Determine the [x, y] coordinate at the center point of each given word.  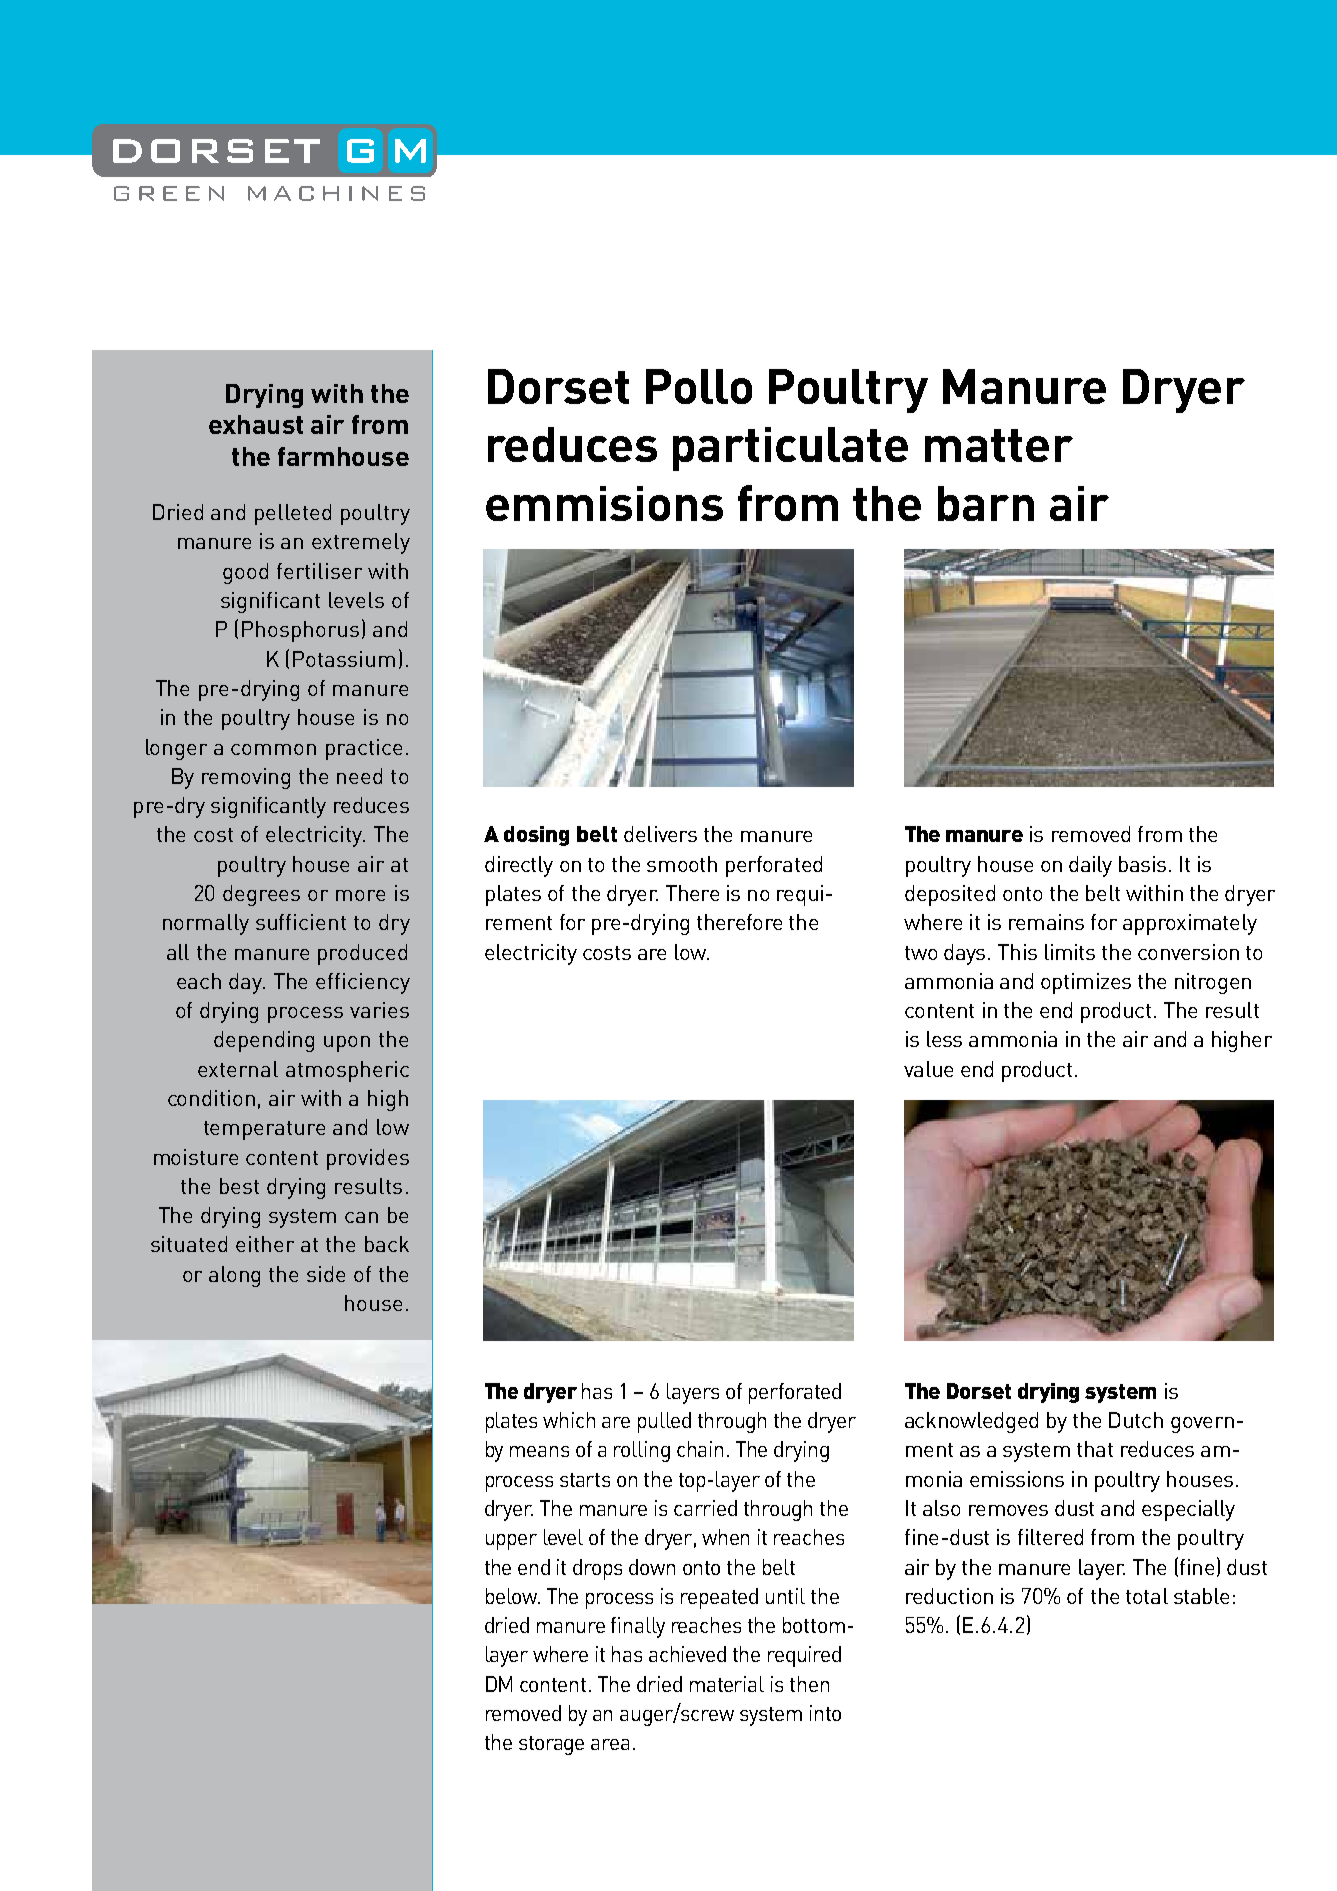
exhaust [256, 424]
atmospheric [347, 1071]
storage [551, 1745]
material [727, 1684]
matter [999, 445]
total [1147, 1596]
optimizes [1086, 983]
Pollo [699, 386]
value [928, 1069]
